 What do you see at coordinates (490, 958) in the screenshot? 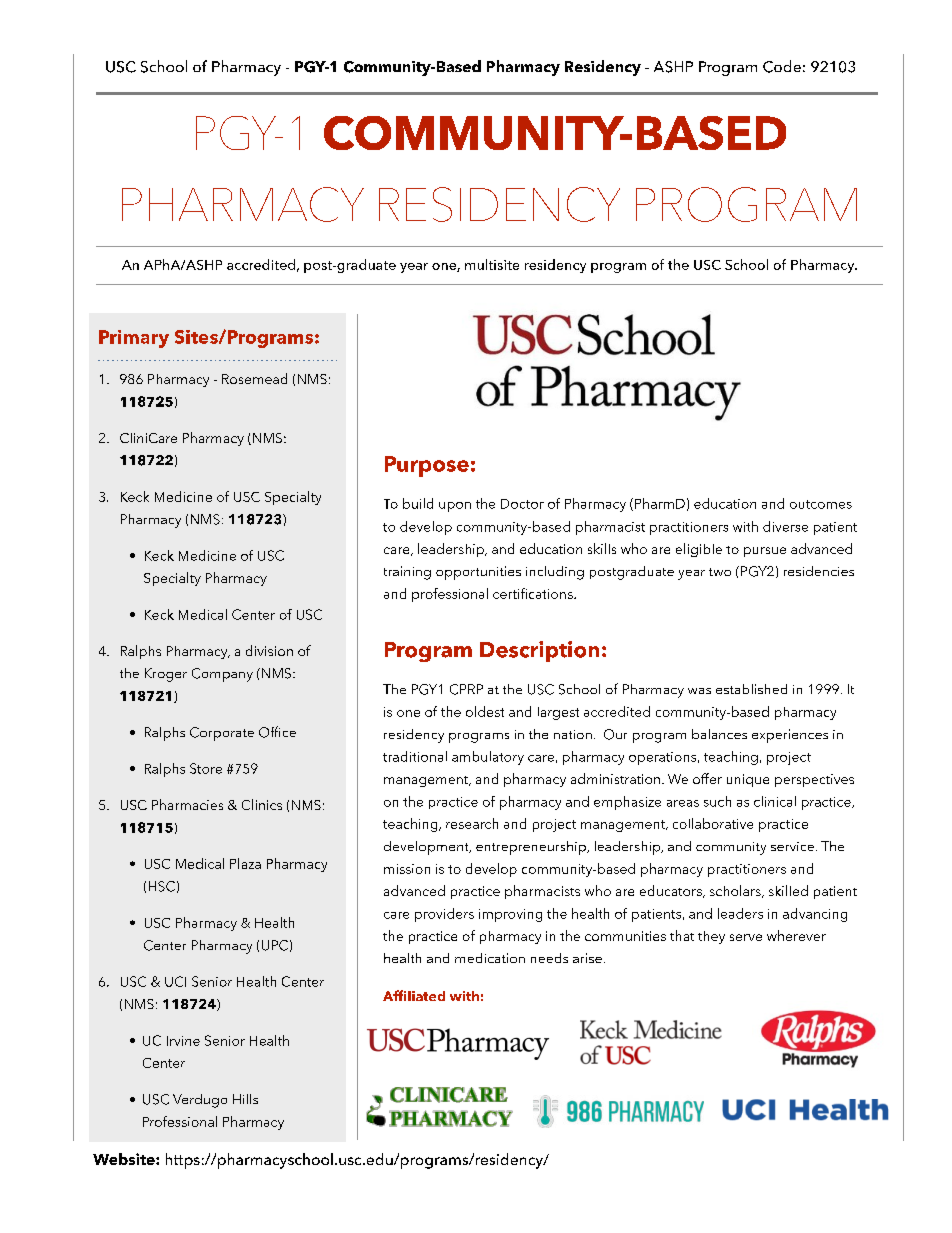
I see `medication` at bounding box center [490, 958].
